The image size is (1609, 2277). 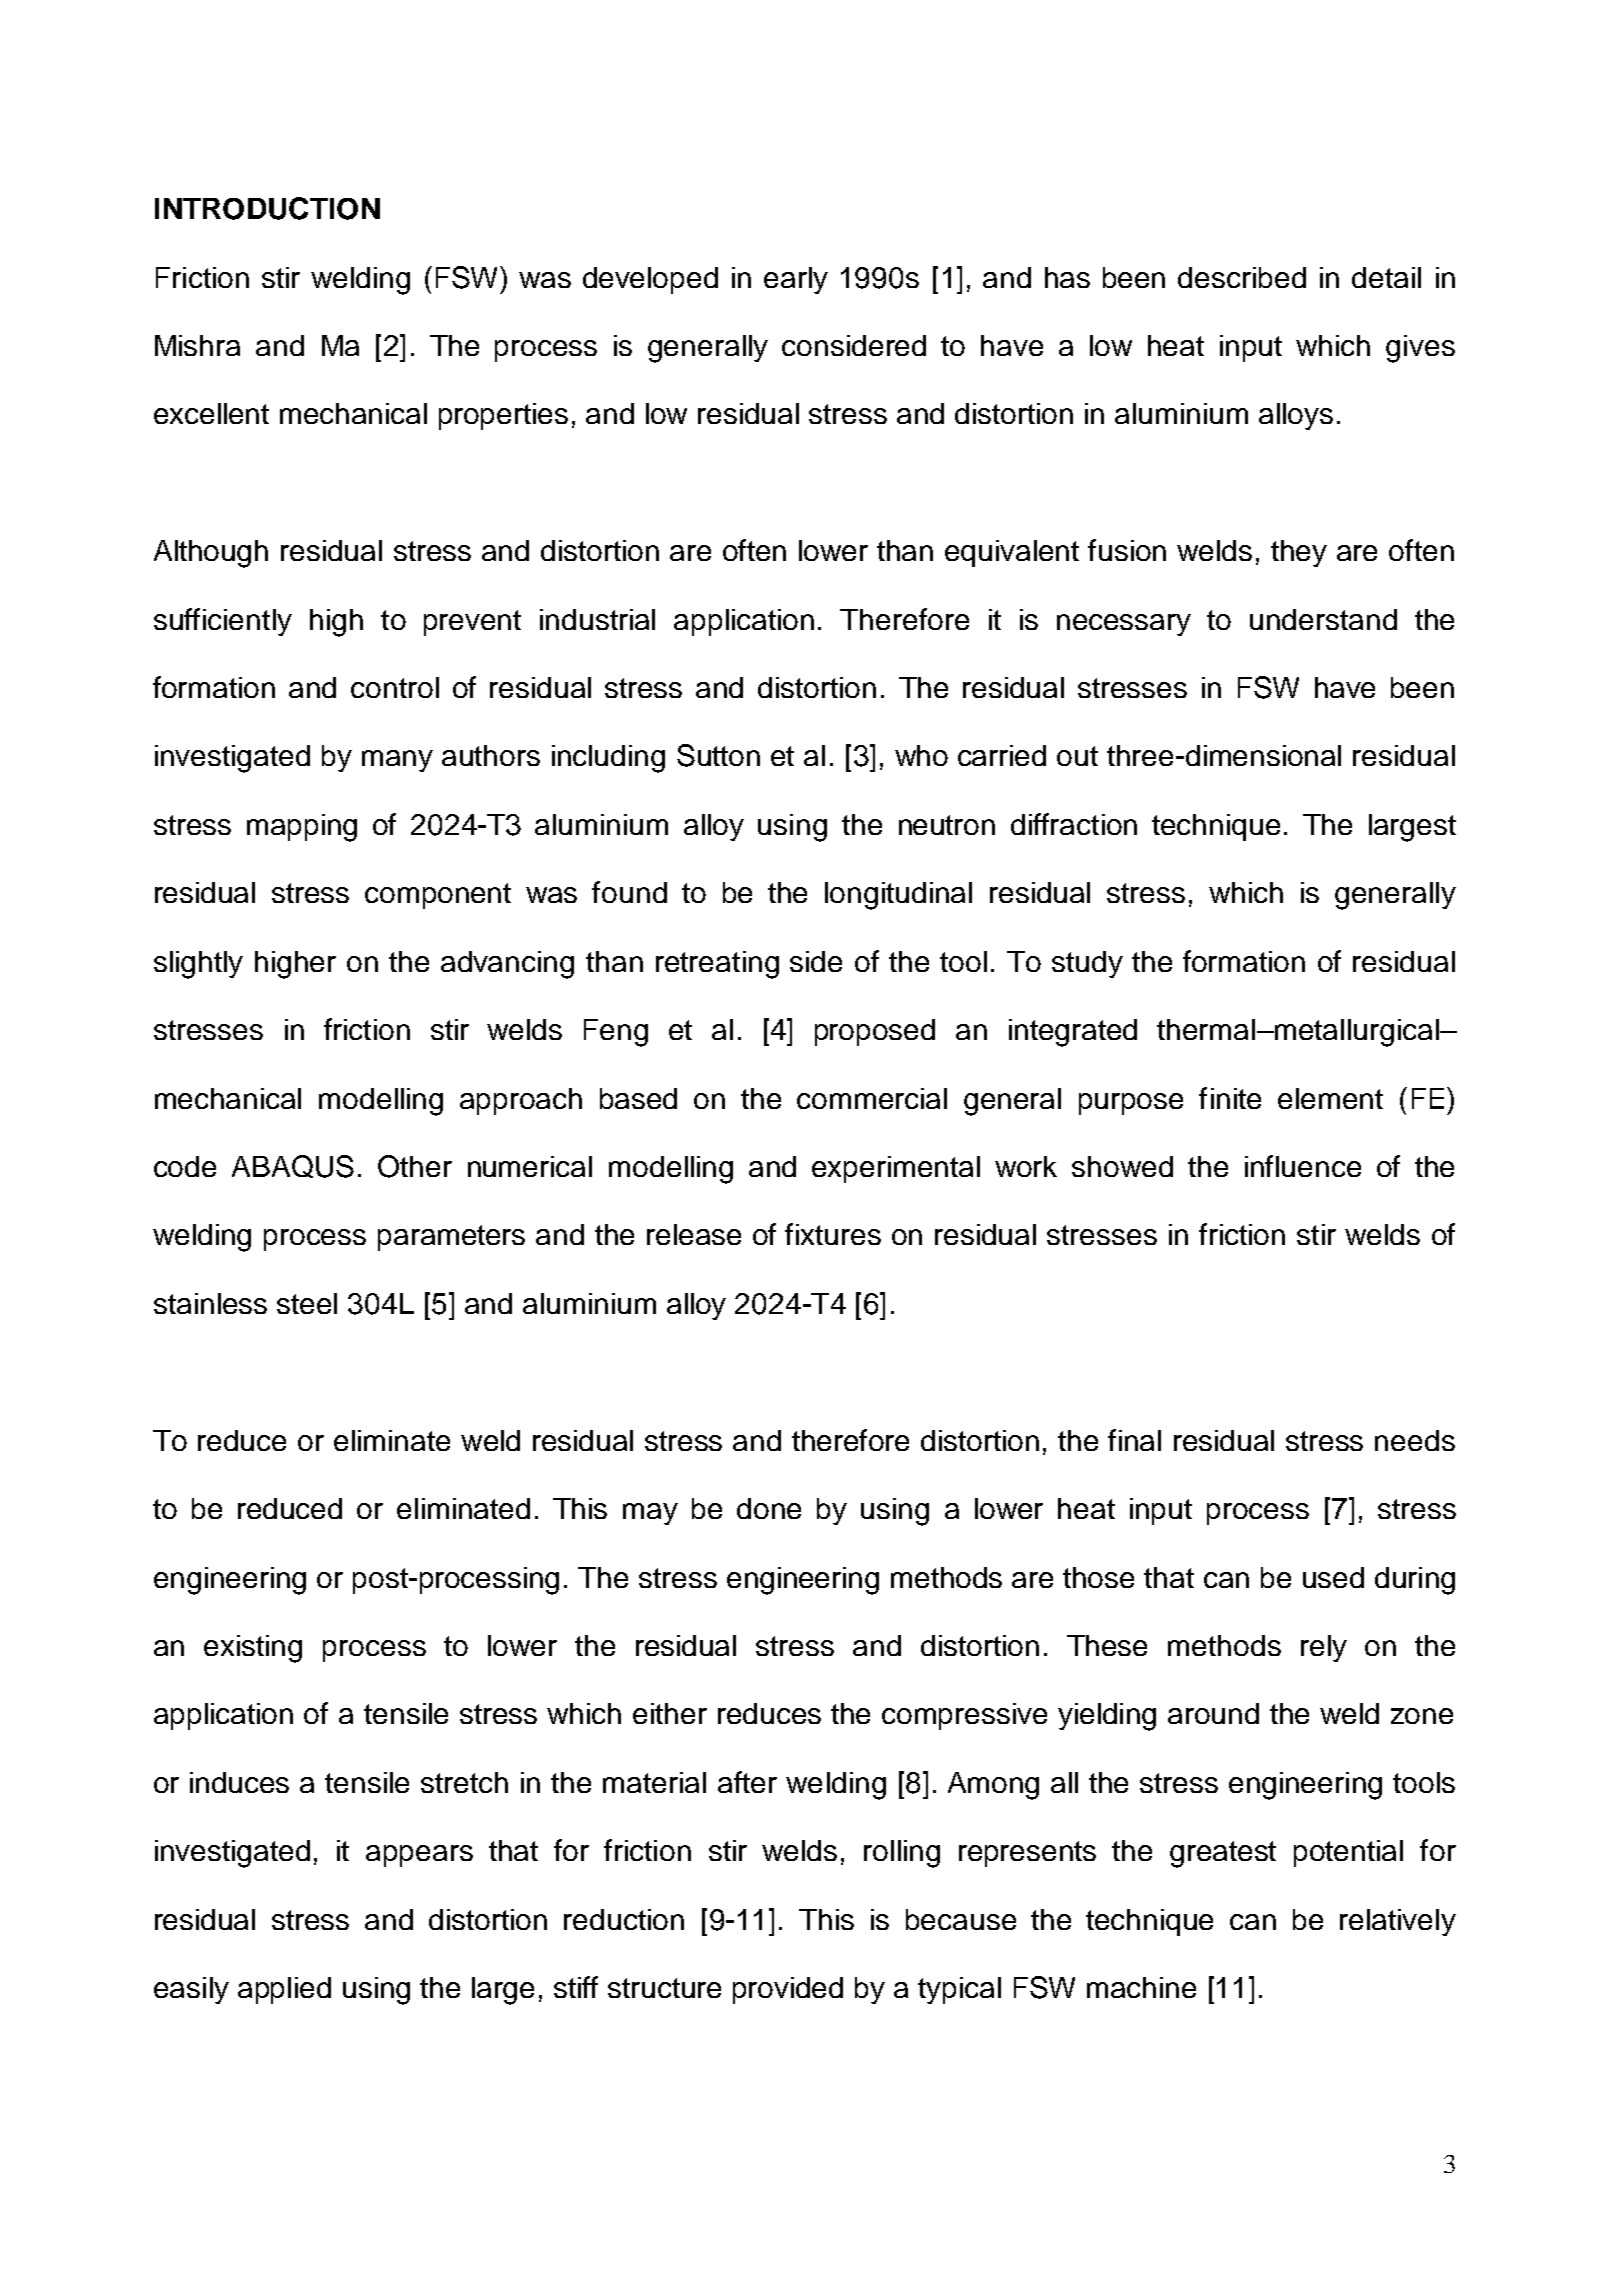 What do you see at coordinates (267, 208) in the screenshot?
I see `INTRODUCTION` at bounding box center [267, 208].
